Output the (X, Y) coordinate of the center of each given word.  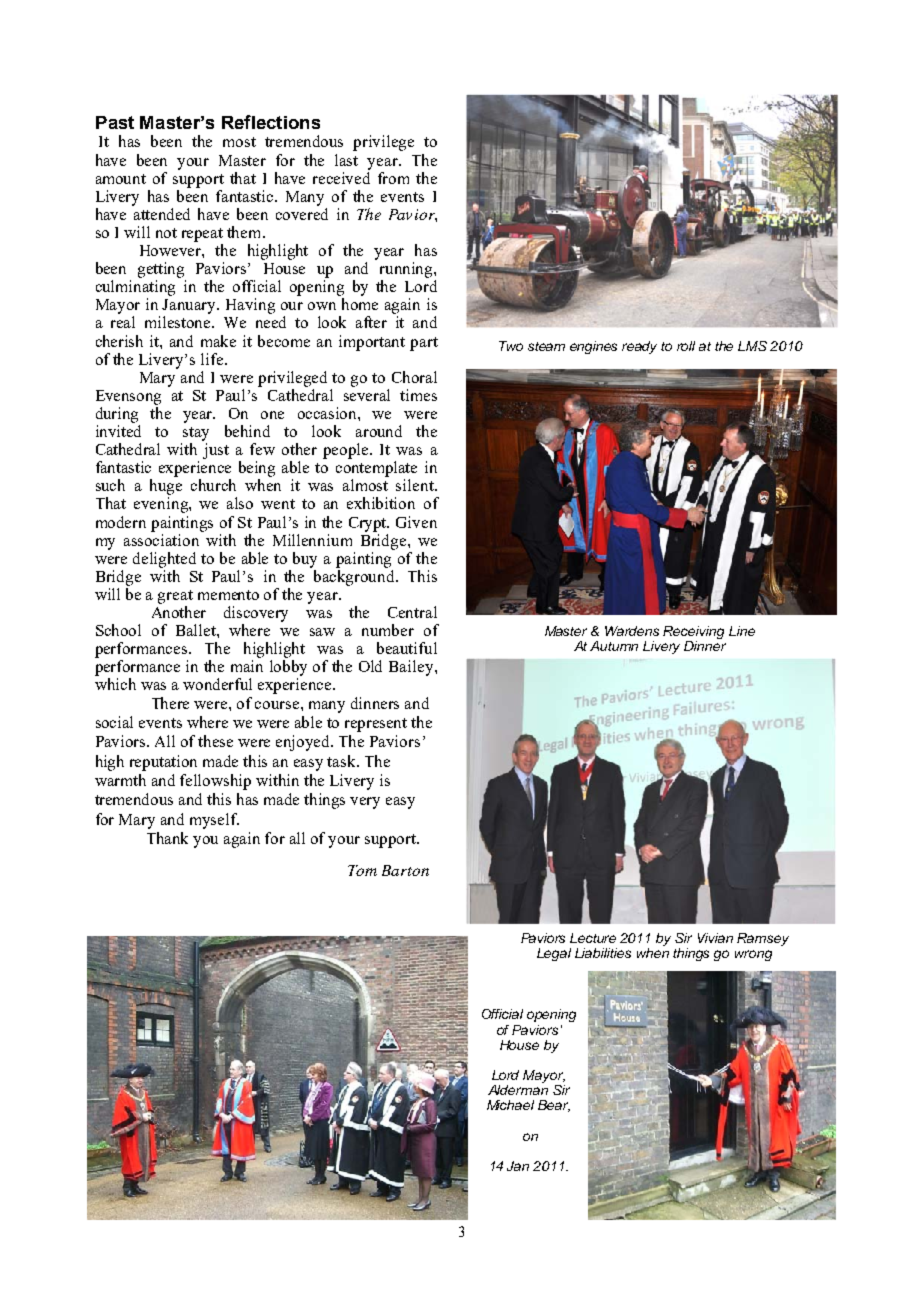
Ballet (197, 630)
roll (686, 346)
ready (639, 347)
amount (121, 179)
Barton (405, 870)
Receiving (693, 634)
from (393, 178)
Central (412, 612)
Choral (414, 377)
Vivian (715, 938)
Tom (362, 870)
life (213, 359)
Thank (167, 838)
